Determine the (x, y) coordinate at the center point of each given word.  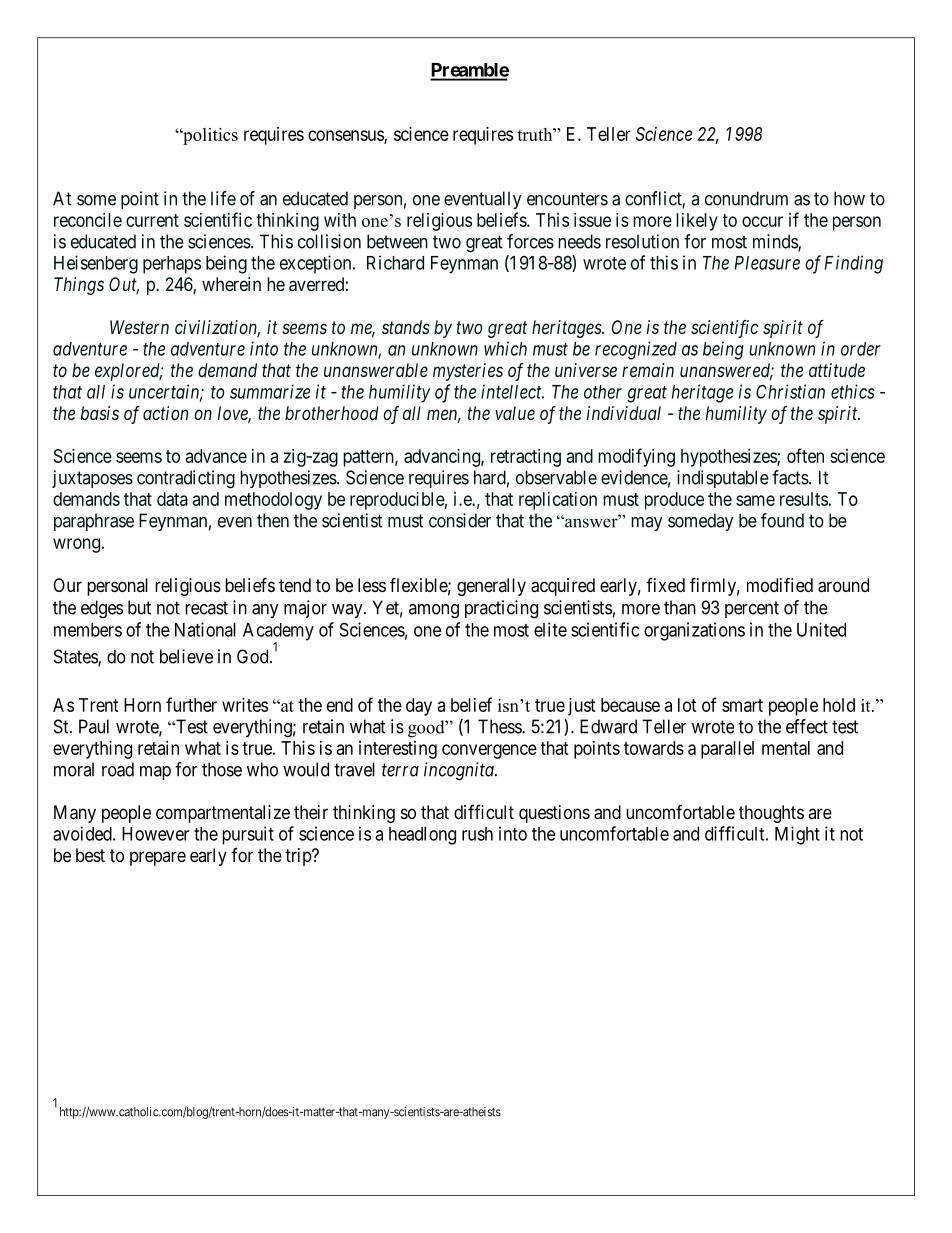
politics (209, 136)
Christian (790, 391)
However (155, 834)
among (434, 611)
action (165, 413)
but (139, 607)
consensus (346, 136)
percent (752, 609)
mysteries (468, 372)
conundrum (746, 198)
